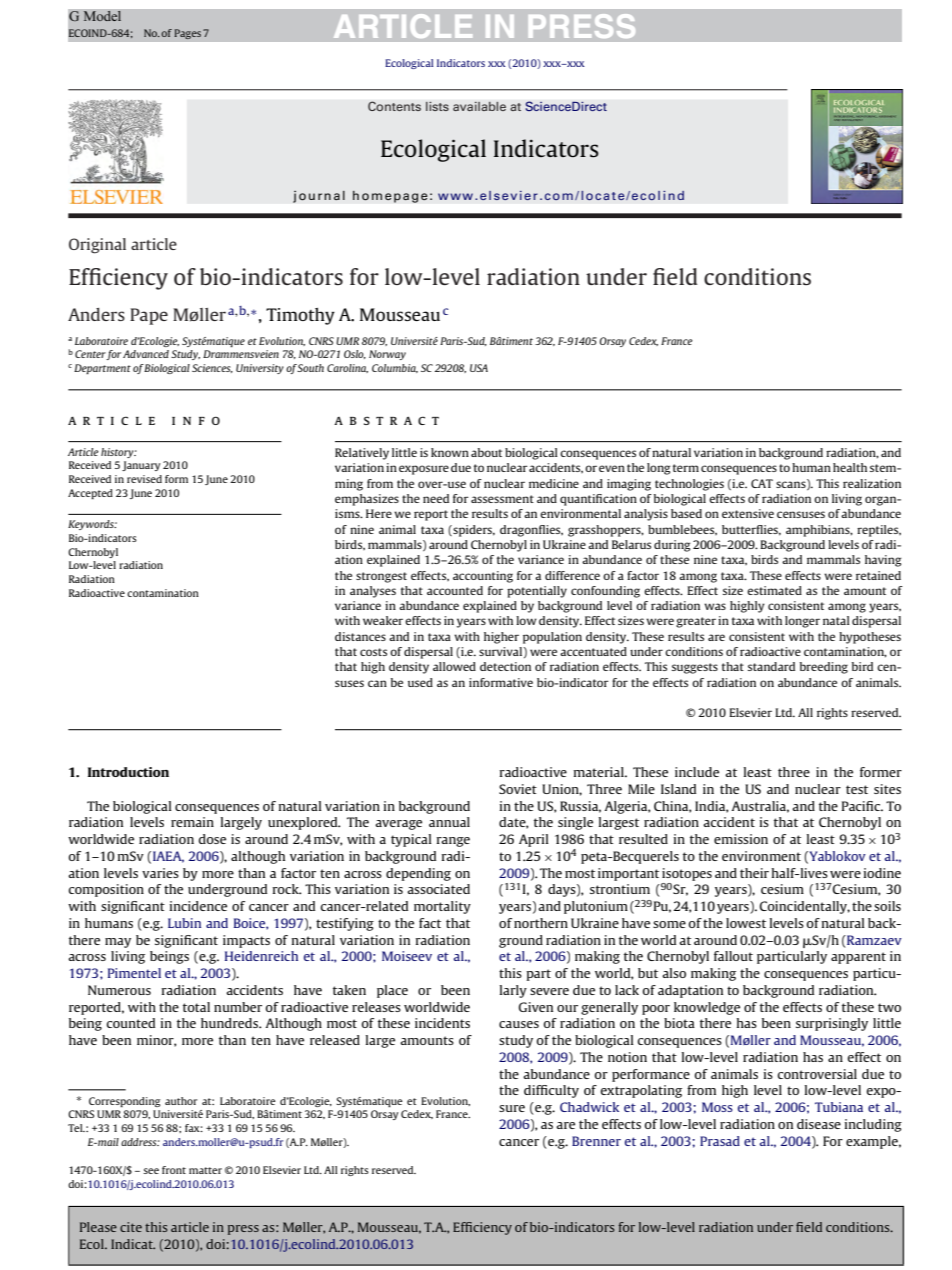 The image size is (952, 1270). Describe the element at coordinates (850, 467) in the screenshot. I see `health` at that location.
